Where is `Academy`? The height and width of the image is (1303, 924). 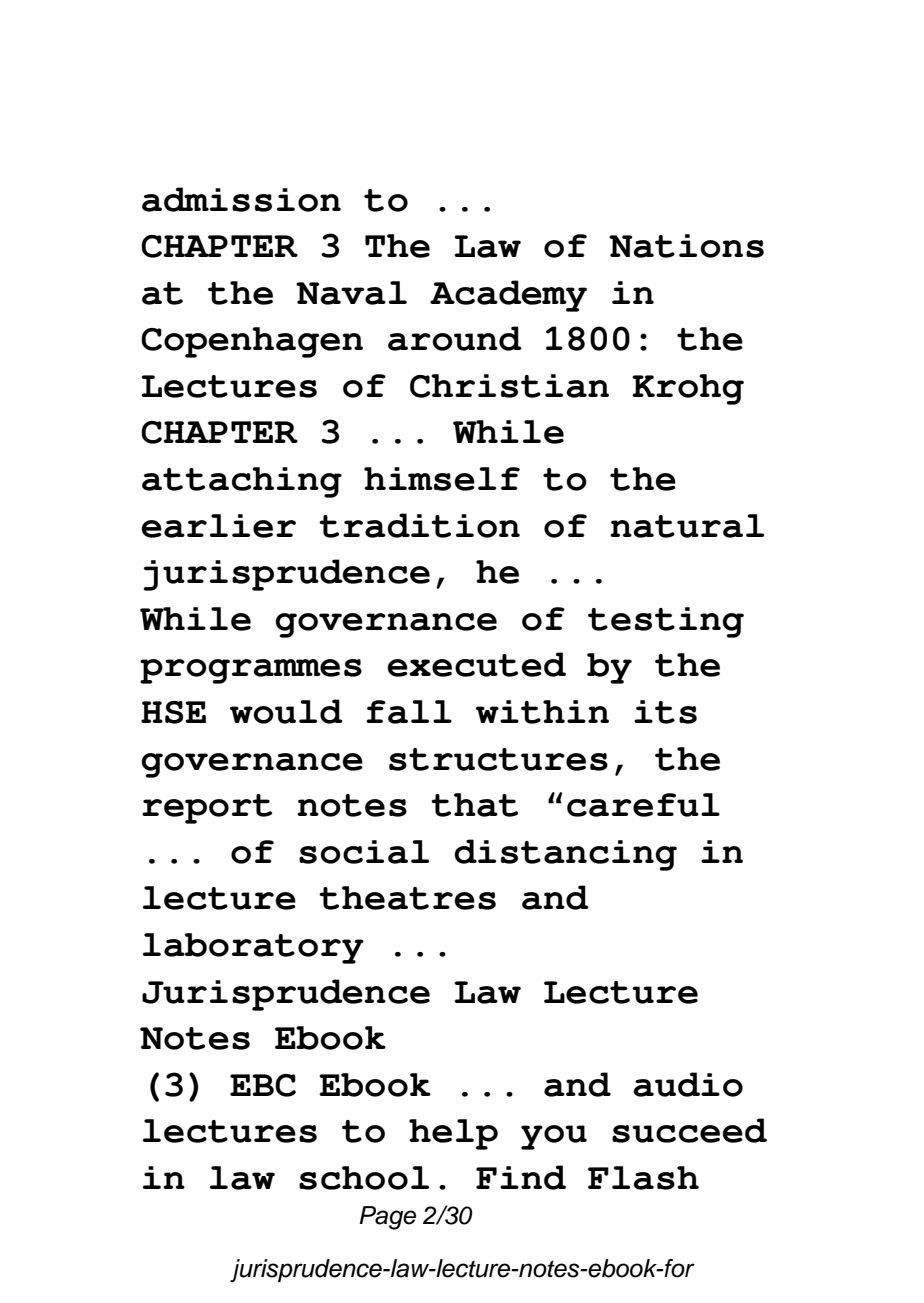 Academy is located at coordinates (508, 296).
